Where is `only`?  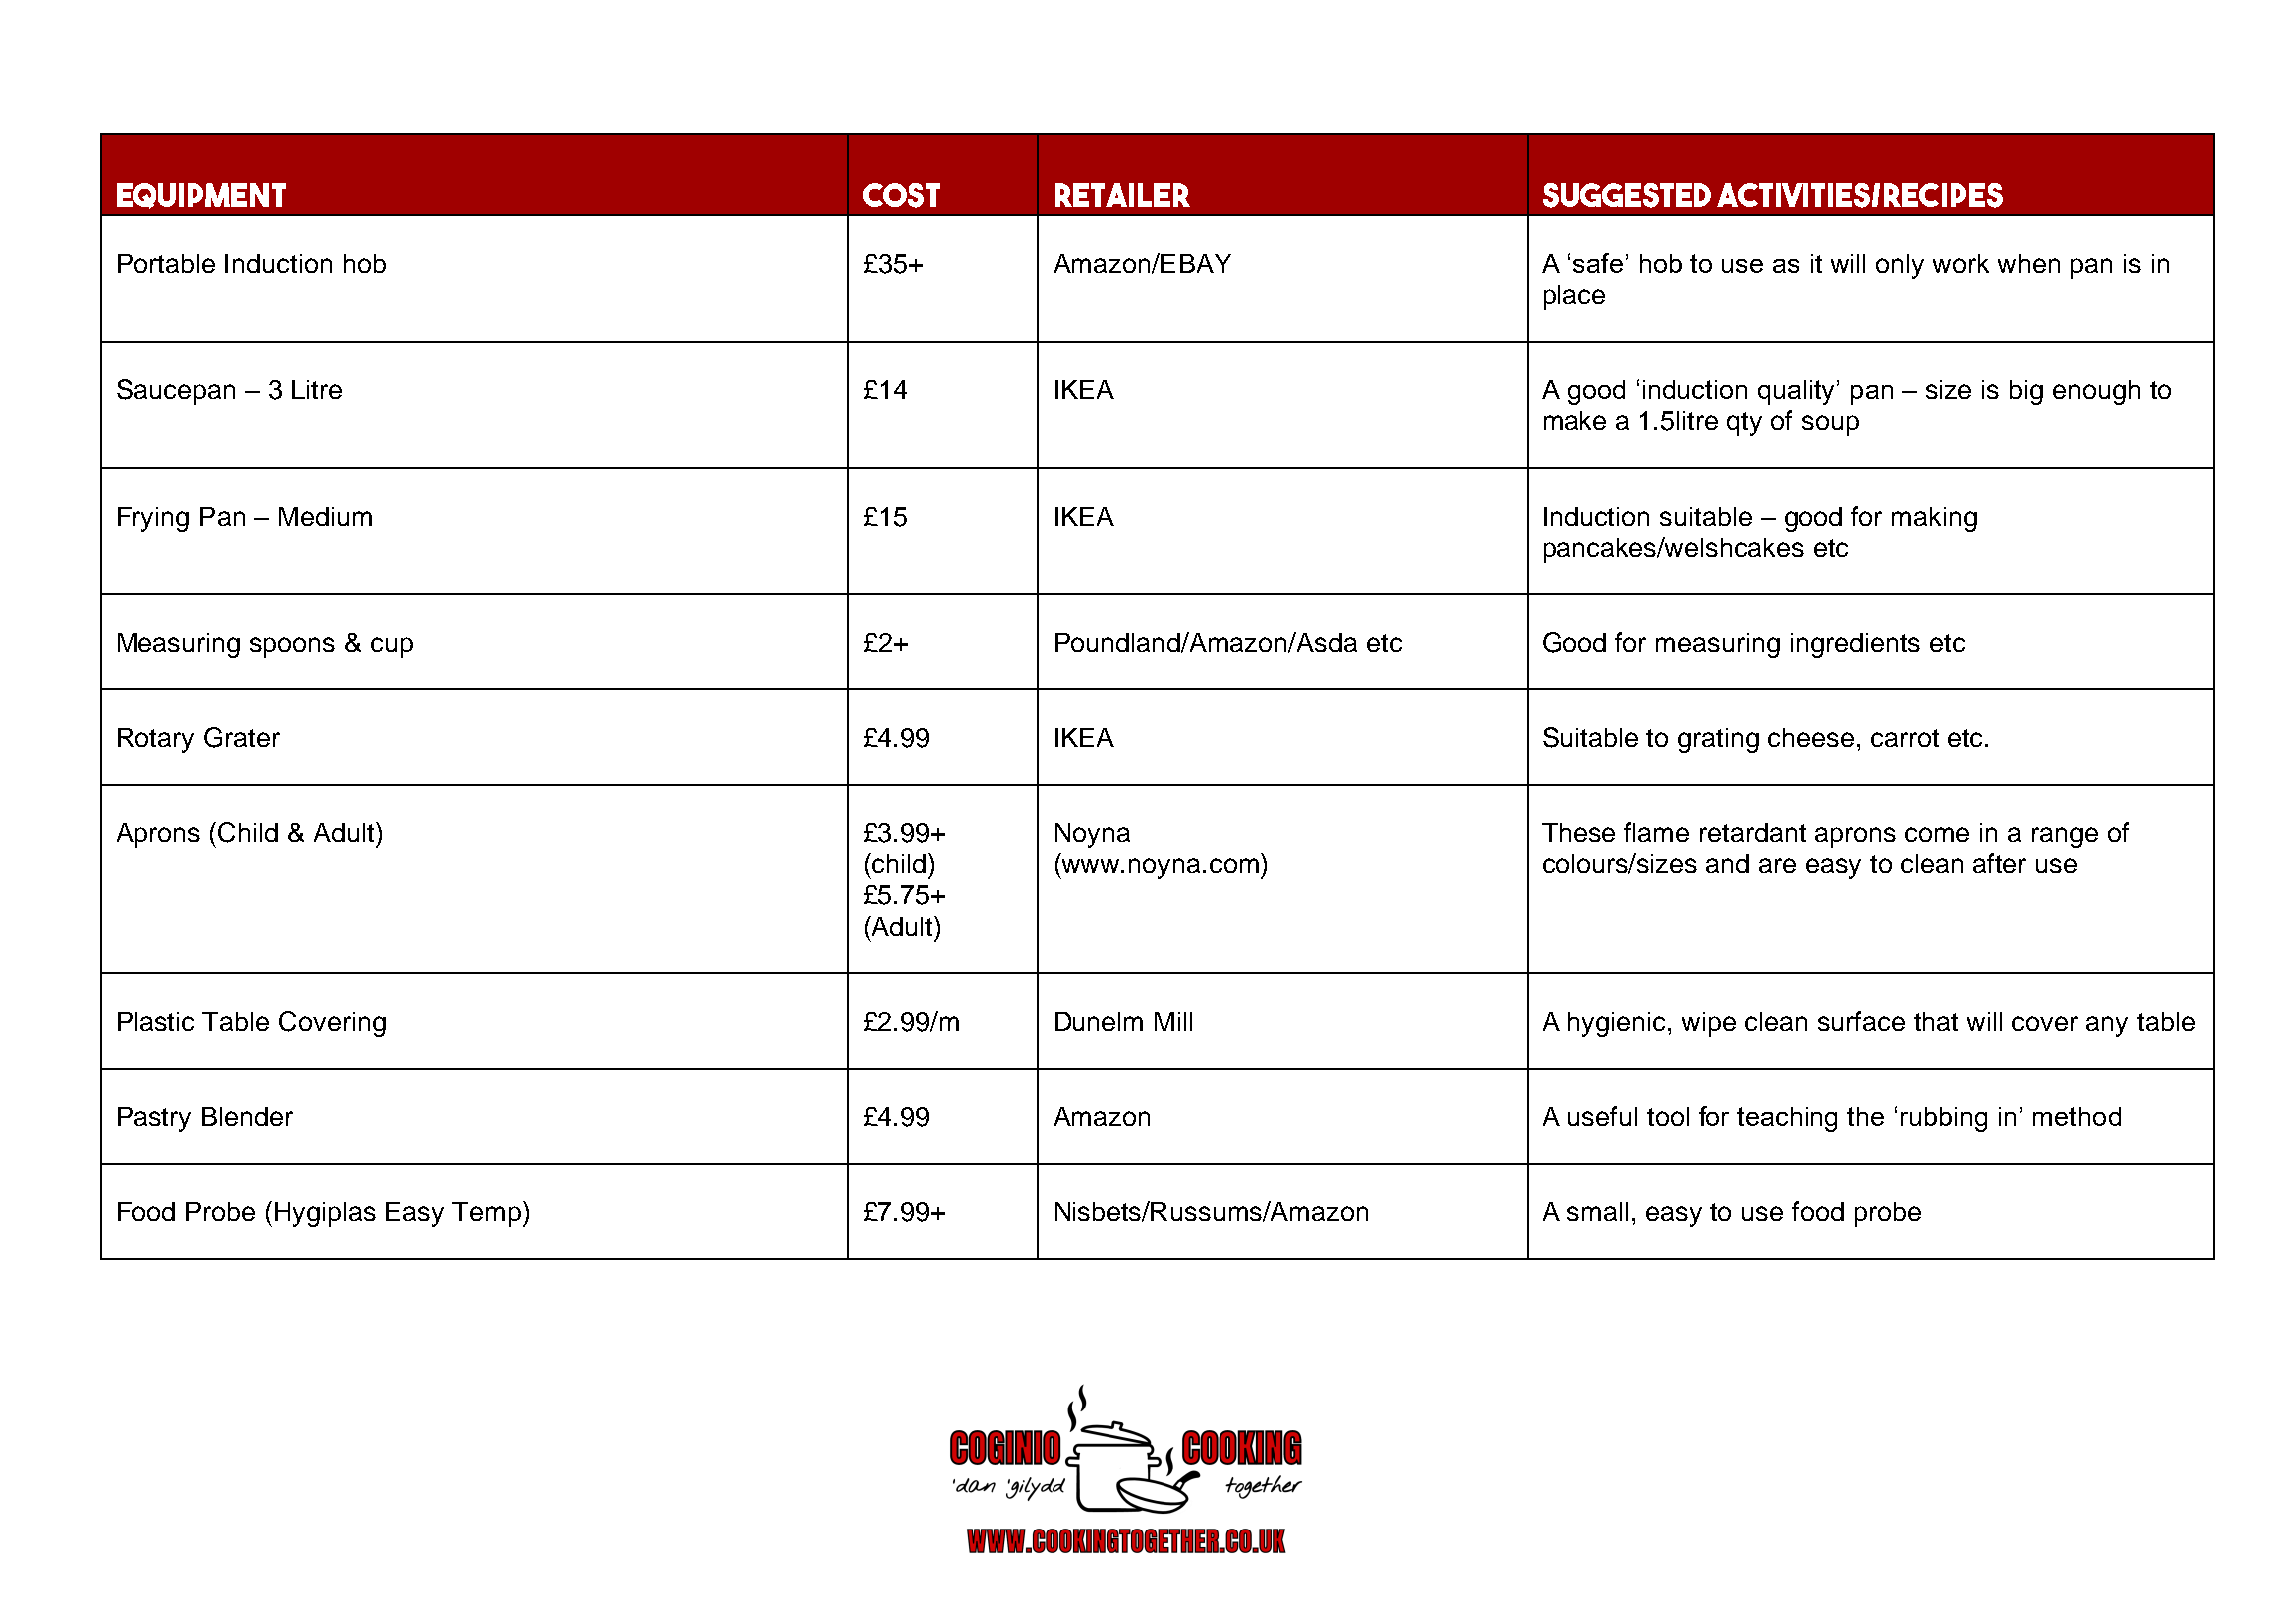 only is located at coordinates (1900, 266).
